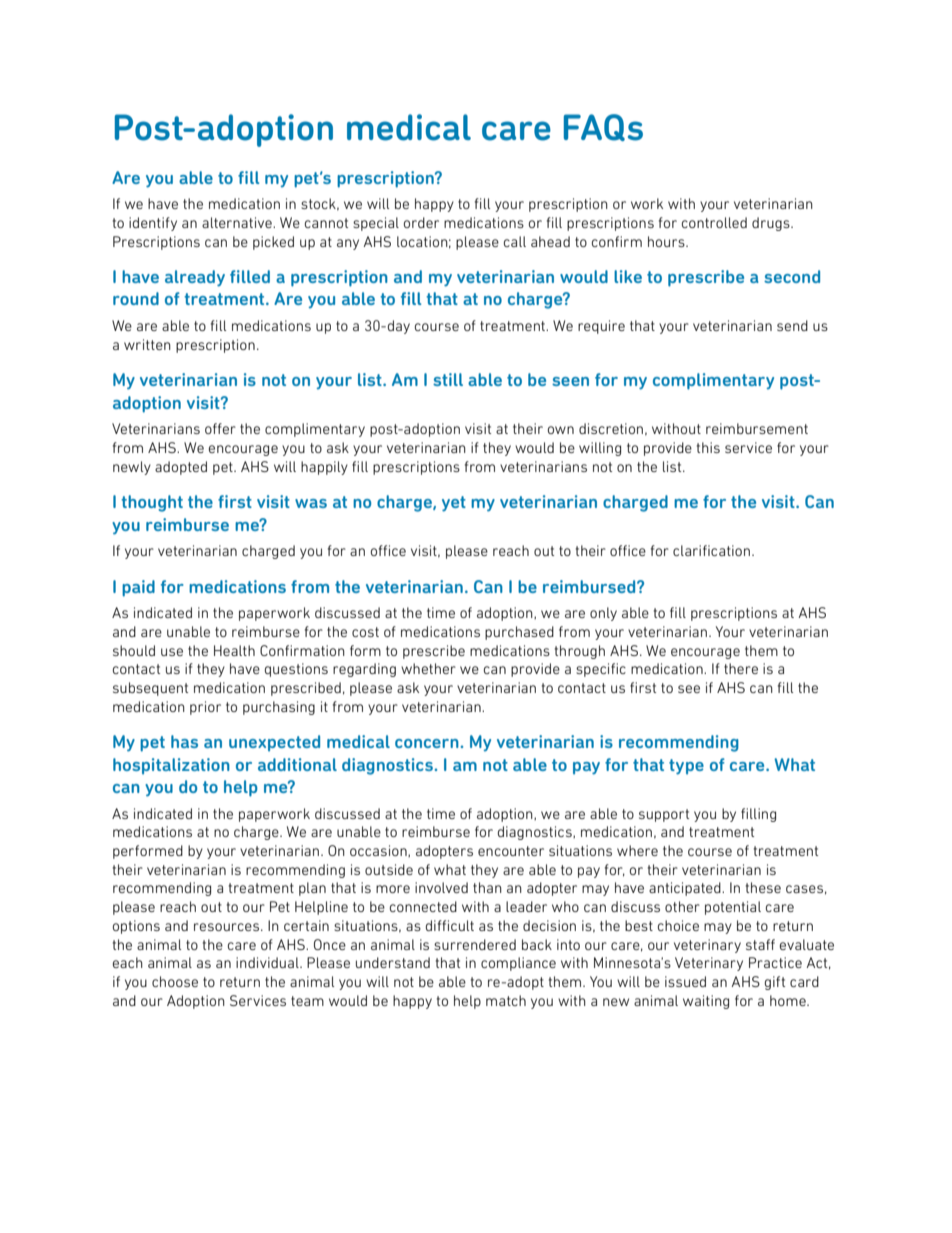  What do you see at coordinates (708, 447) in the page?
I see `this` at bounding box center [708, 447].
